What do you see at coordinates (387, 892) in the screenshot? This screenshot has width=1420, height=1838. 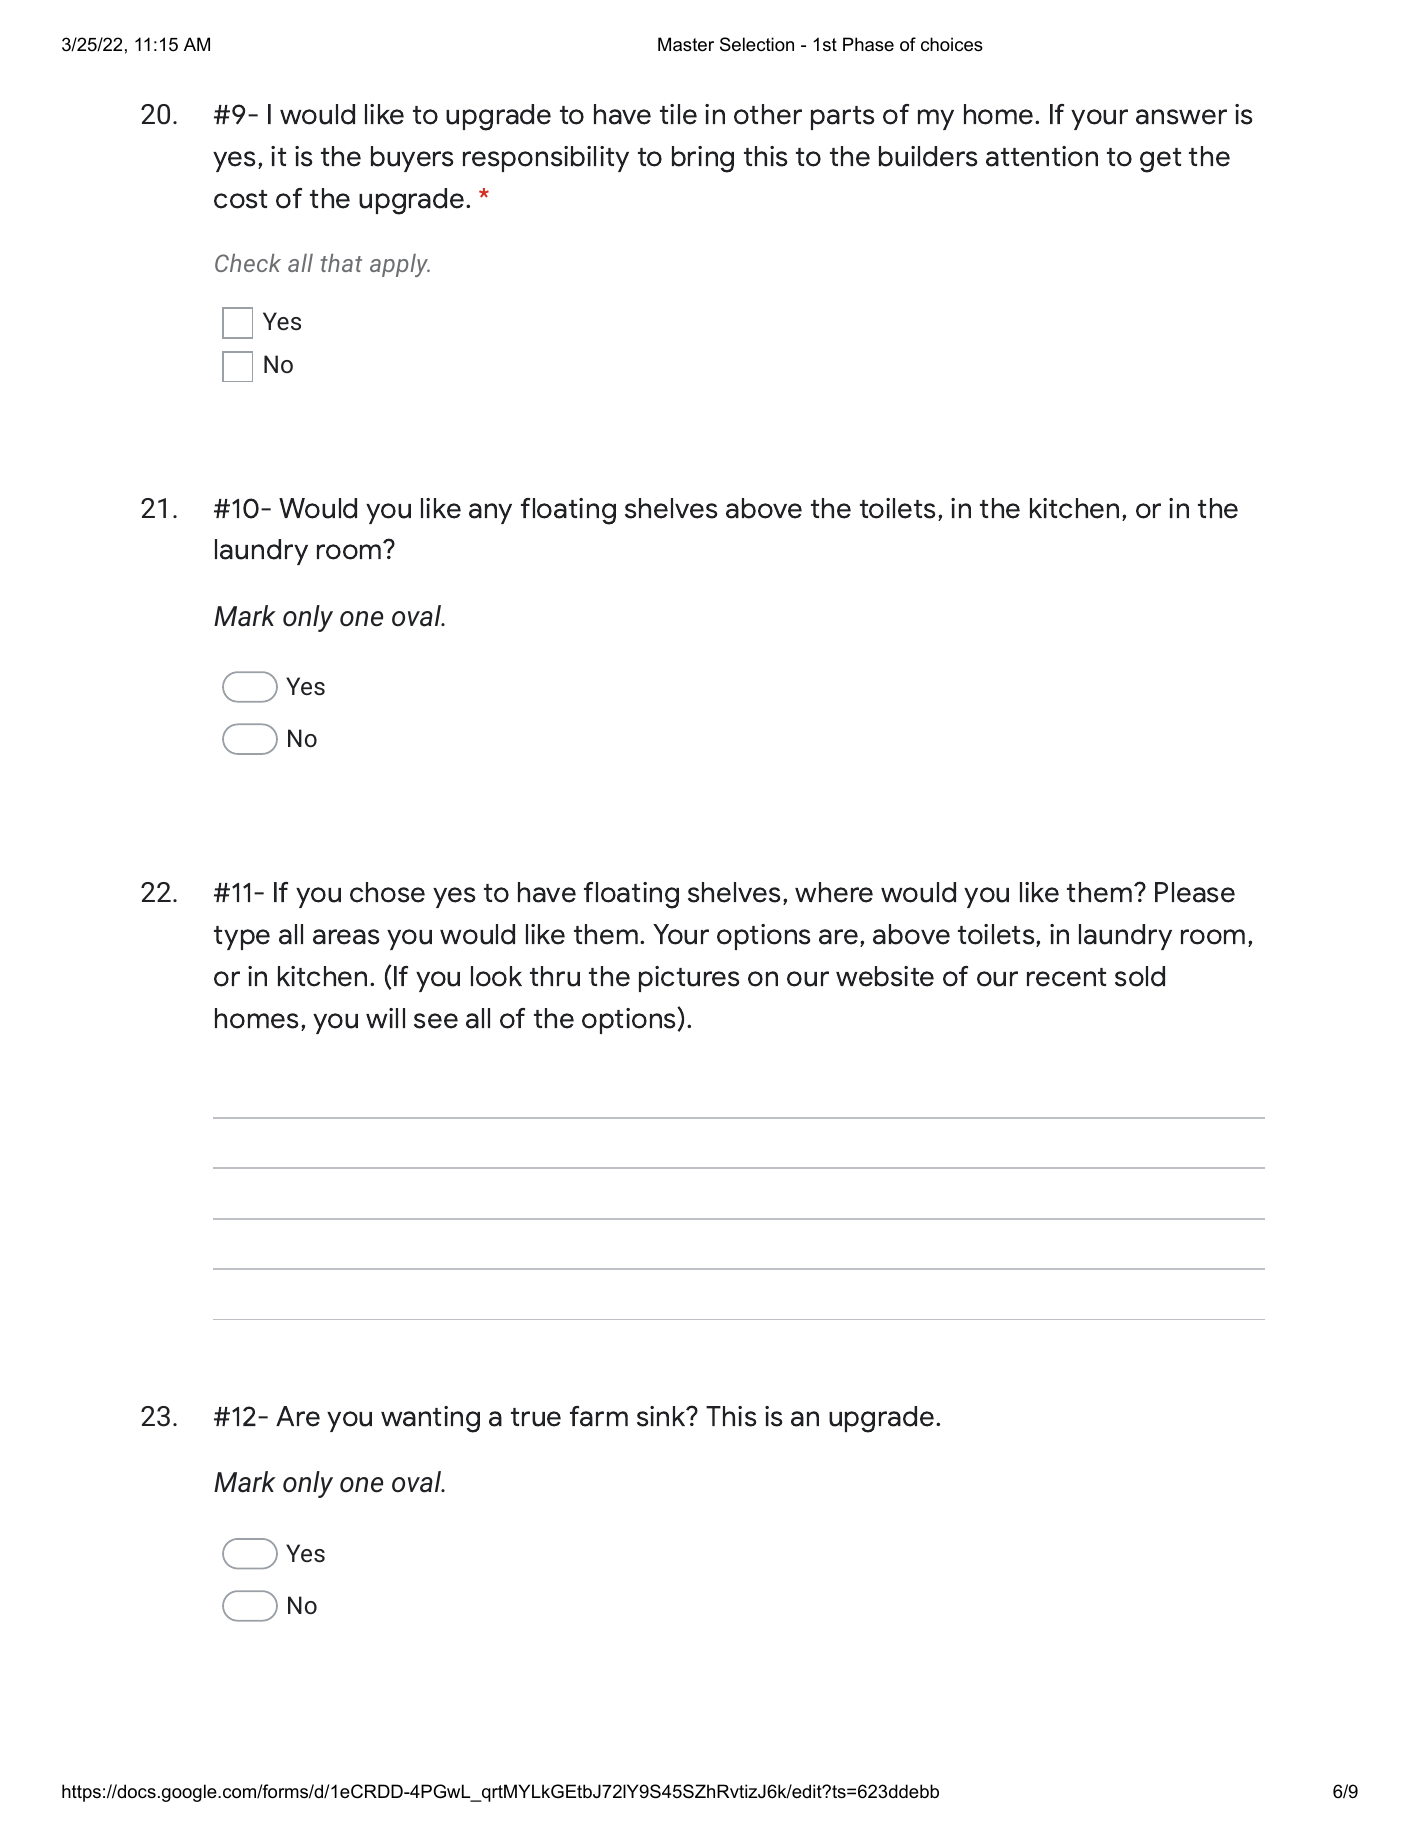 I see `chose` at bounding box center [387, 892].
